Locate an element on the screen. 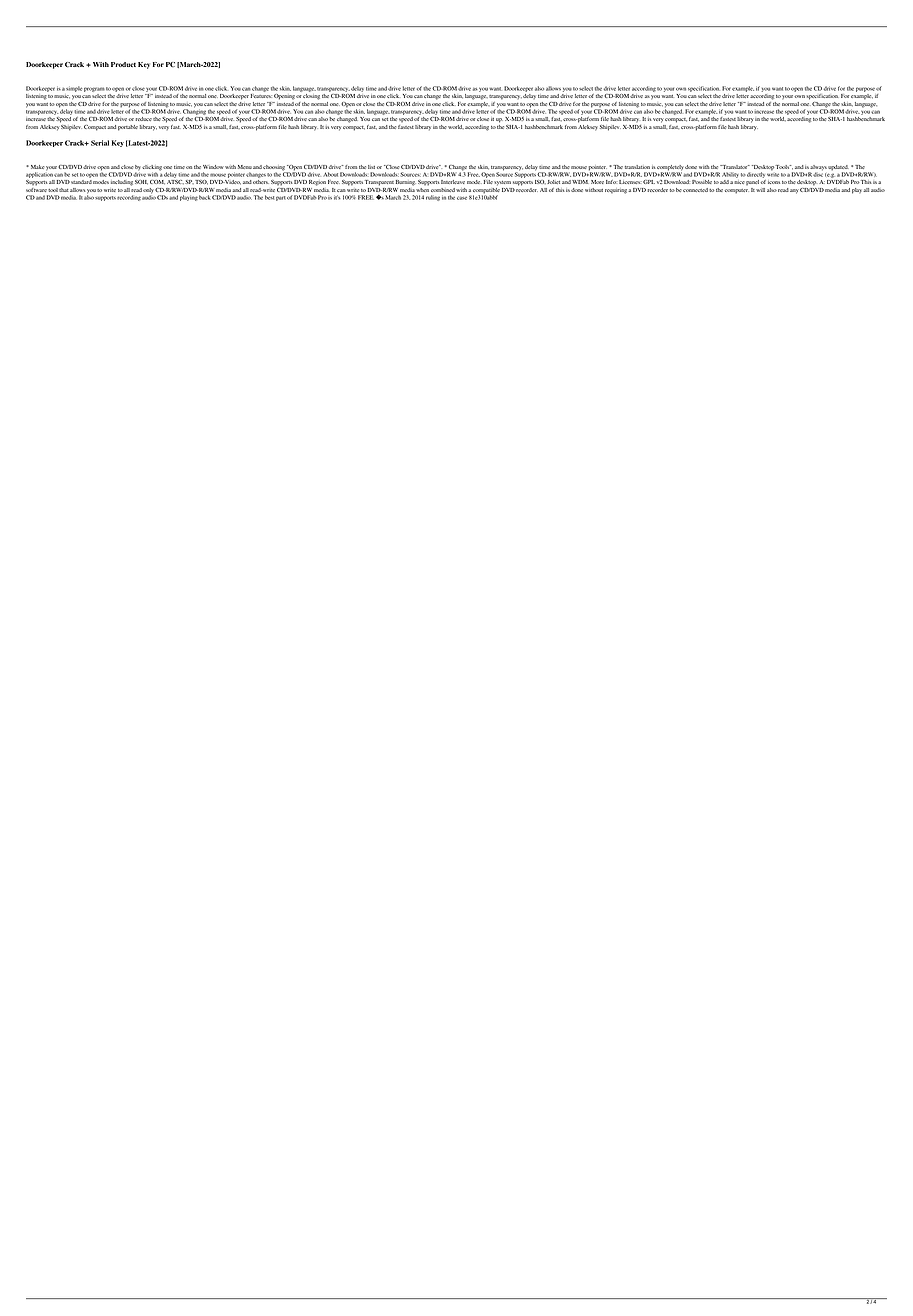 Image resolution: width=913 pixels, height=1316 pixels. case is located at coordinates (462, 198).
